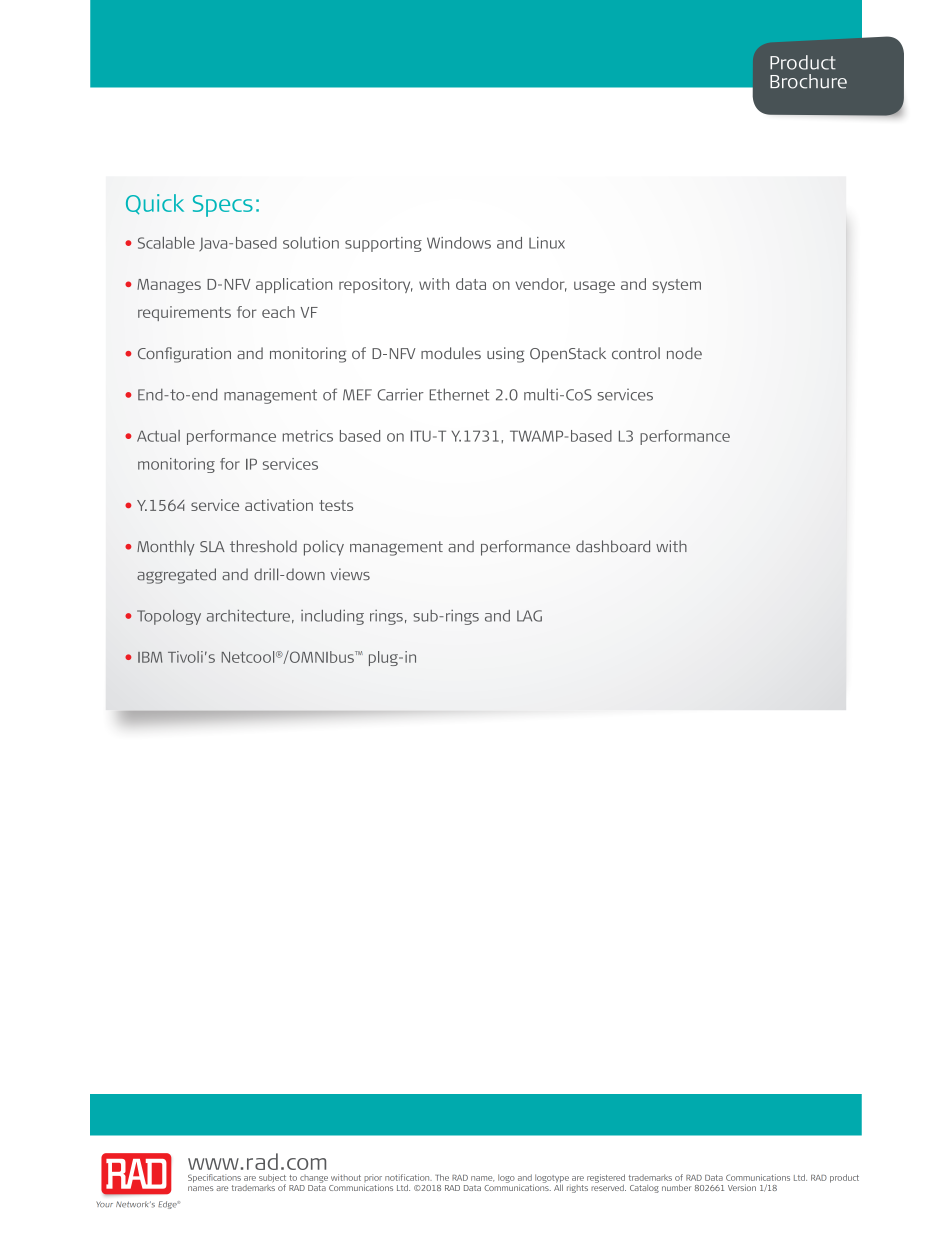 Image resolution: width=952 pixels, height=1233 pixels. What do you see at coordinates (459, 243) in the screenshot?
I see `Windows` at bounding box center [459, 243].
